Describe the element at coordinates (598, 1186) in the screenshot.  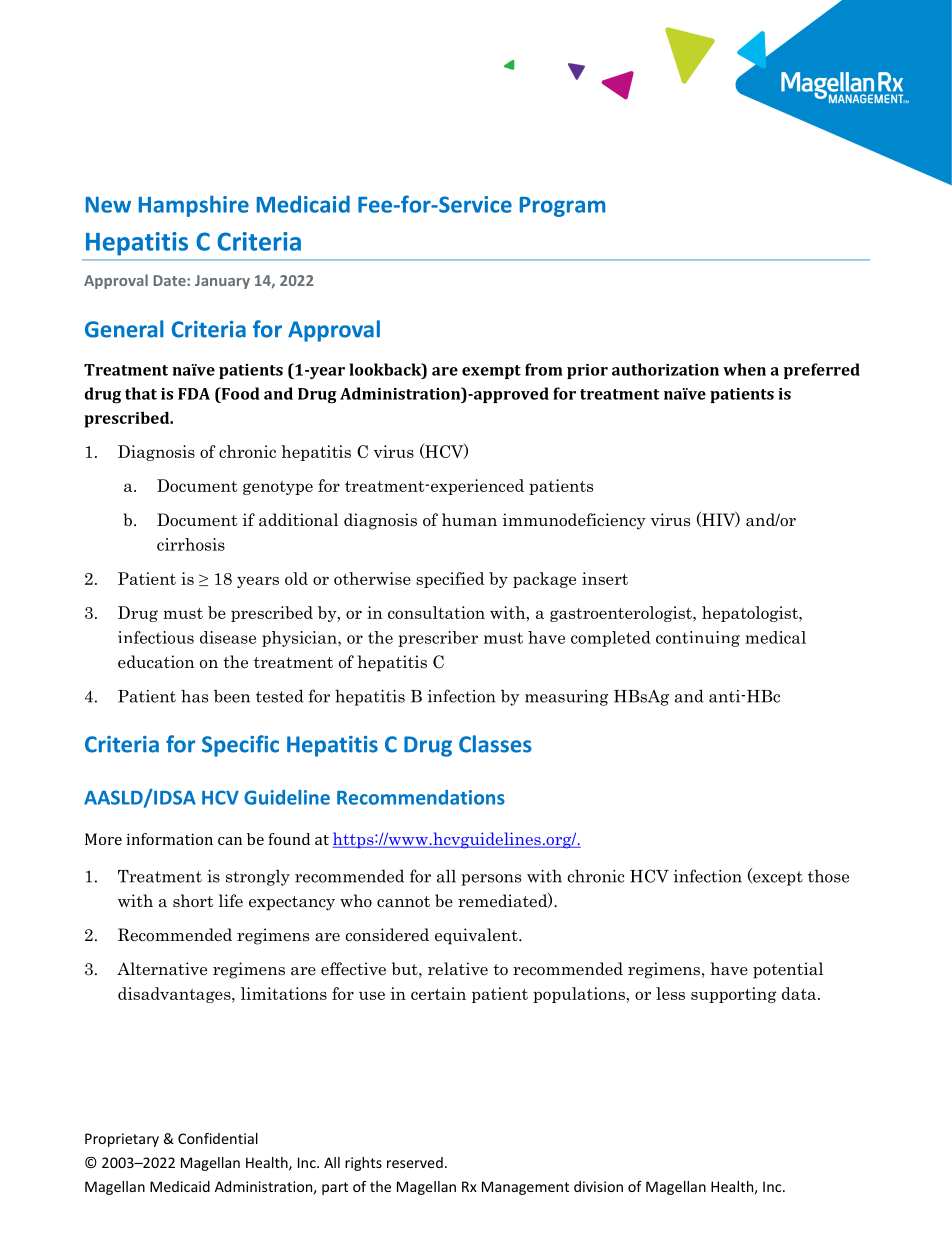
I see `division` at that location.
